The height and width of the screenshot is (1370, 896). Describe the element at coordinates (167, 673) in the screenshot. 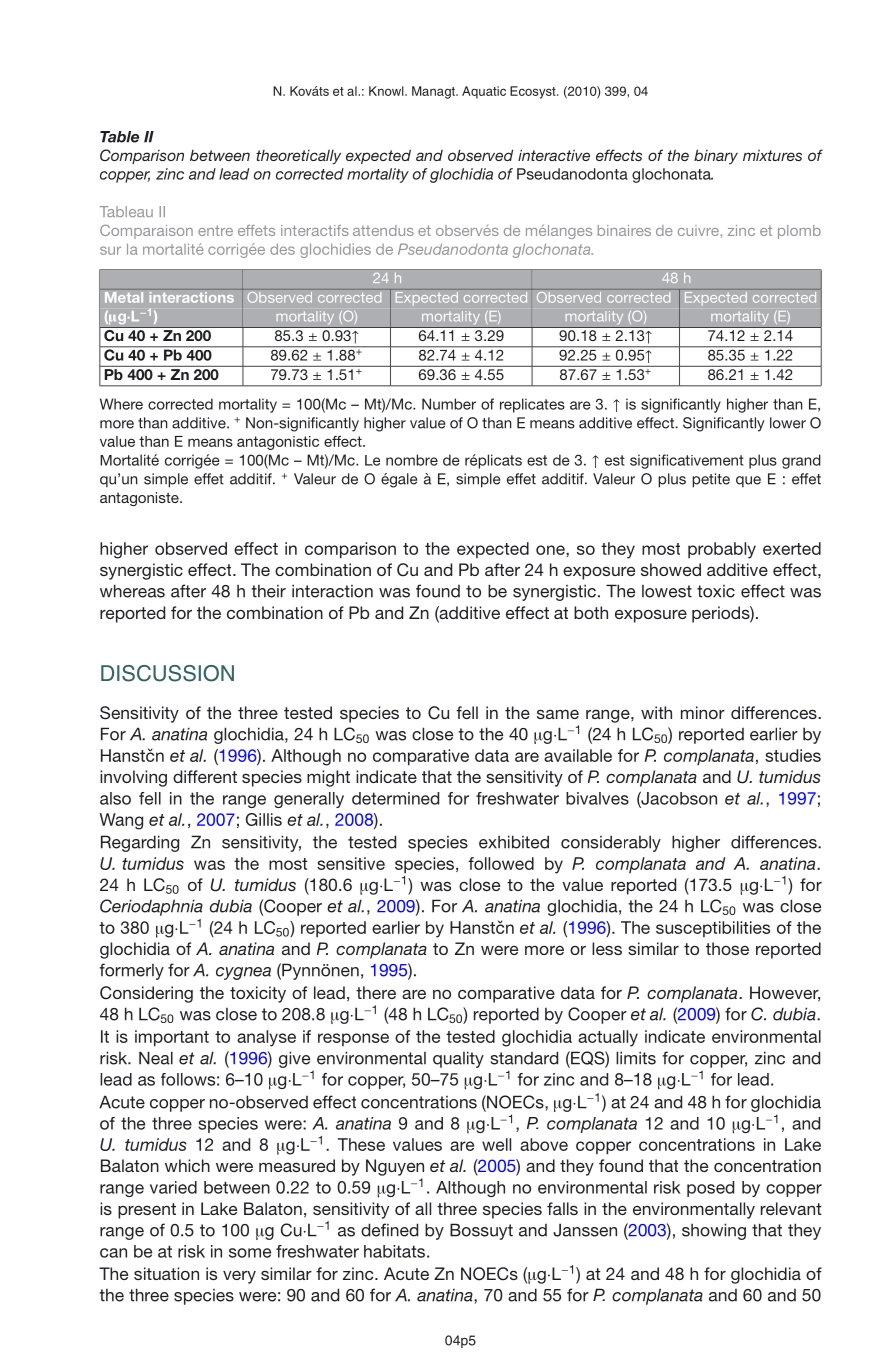

I see `DISCUSSION` at that location.
